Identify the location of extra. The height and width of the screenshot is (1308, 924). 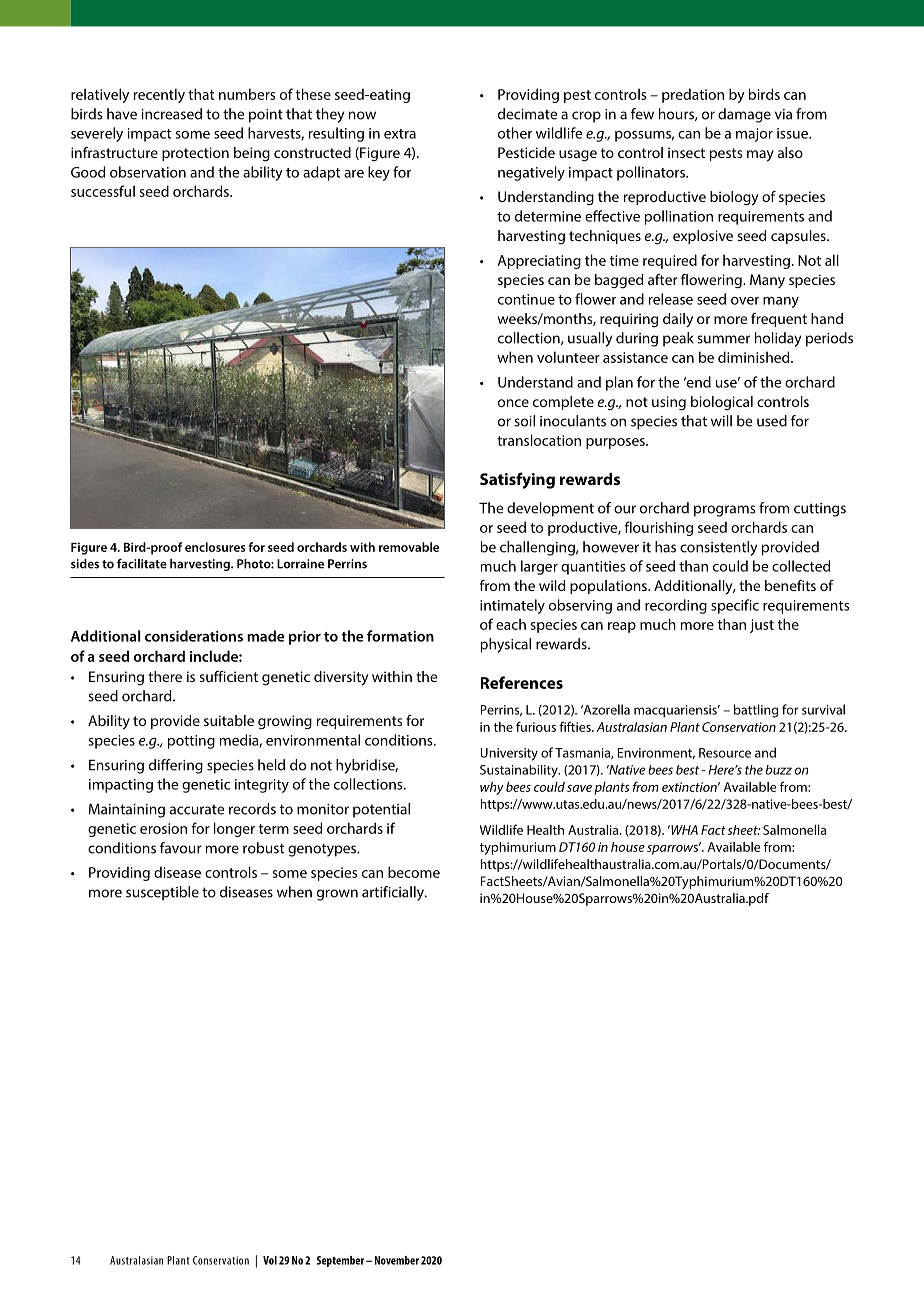
(400, 134).
